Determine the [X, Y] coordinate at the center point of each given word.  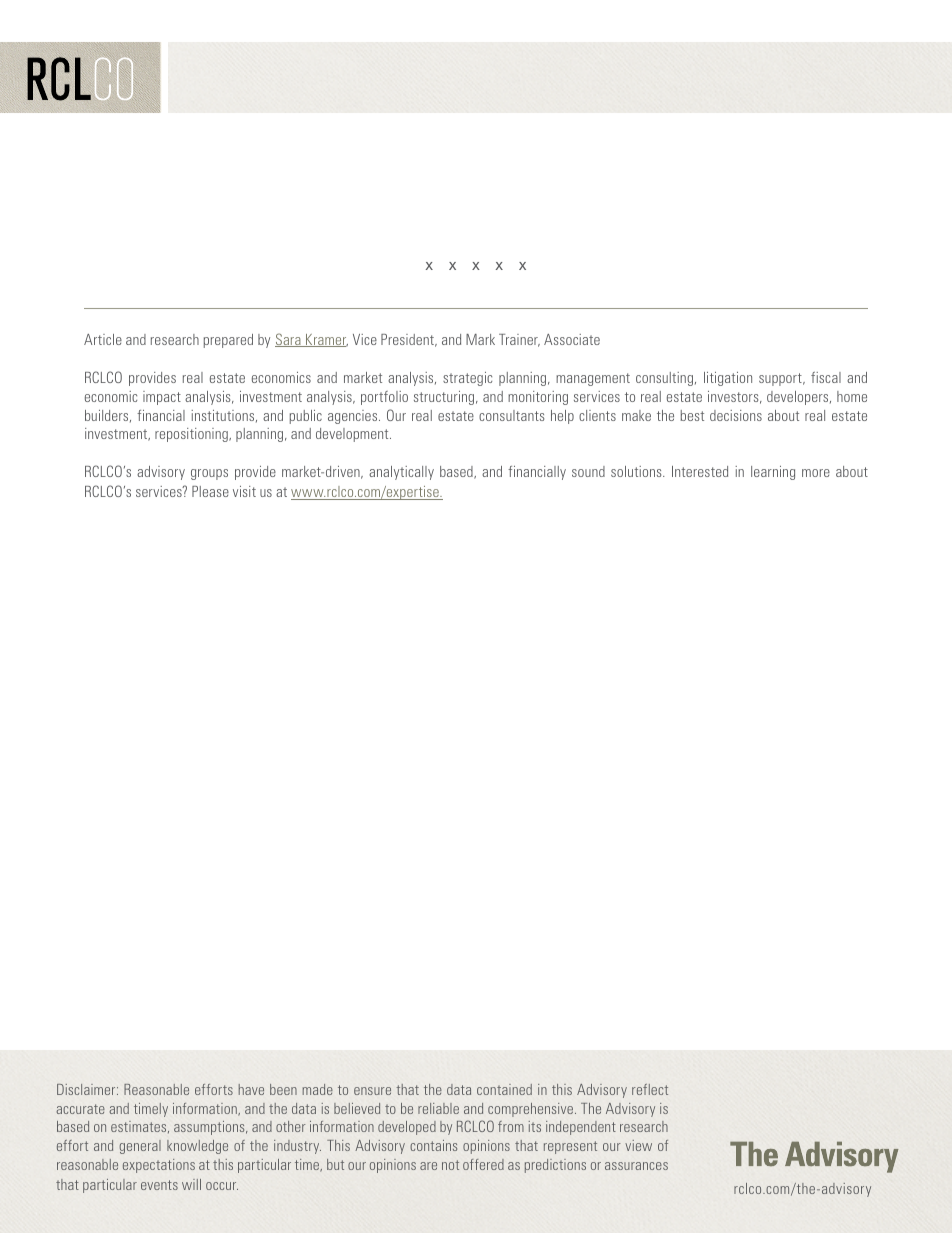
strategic [467, 379]
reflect [650, 1089]
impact [162, 398]
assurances [636, 1166]
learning [773, 473]
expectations [159, 1166]
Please [210, 491]
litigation [728, 379]
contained [504, 1089]
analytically [401, 473]
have [251, 1089]
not [450, 1165]
